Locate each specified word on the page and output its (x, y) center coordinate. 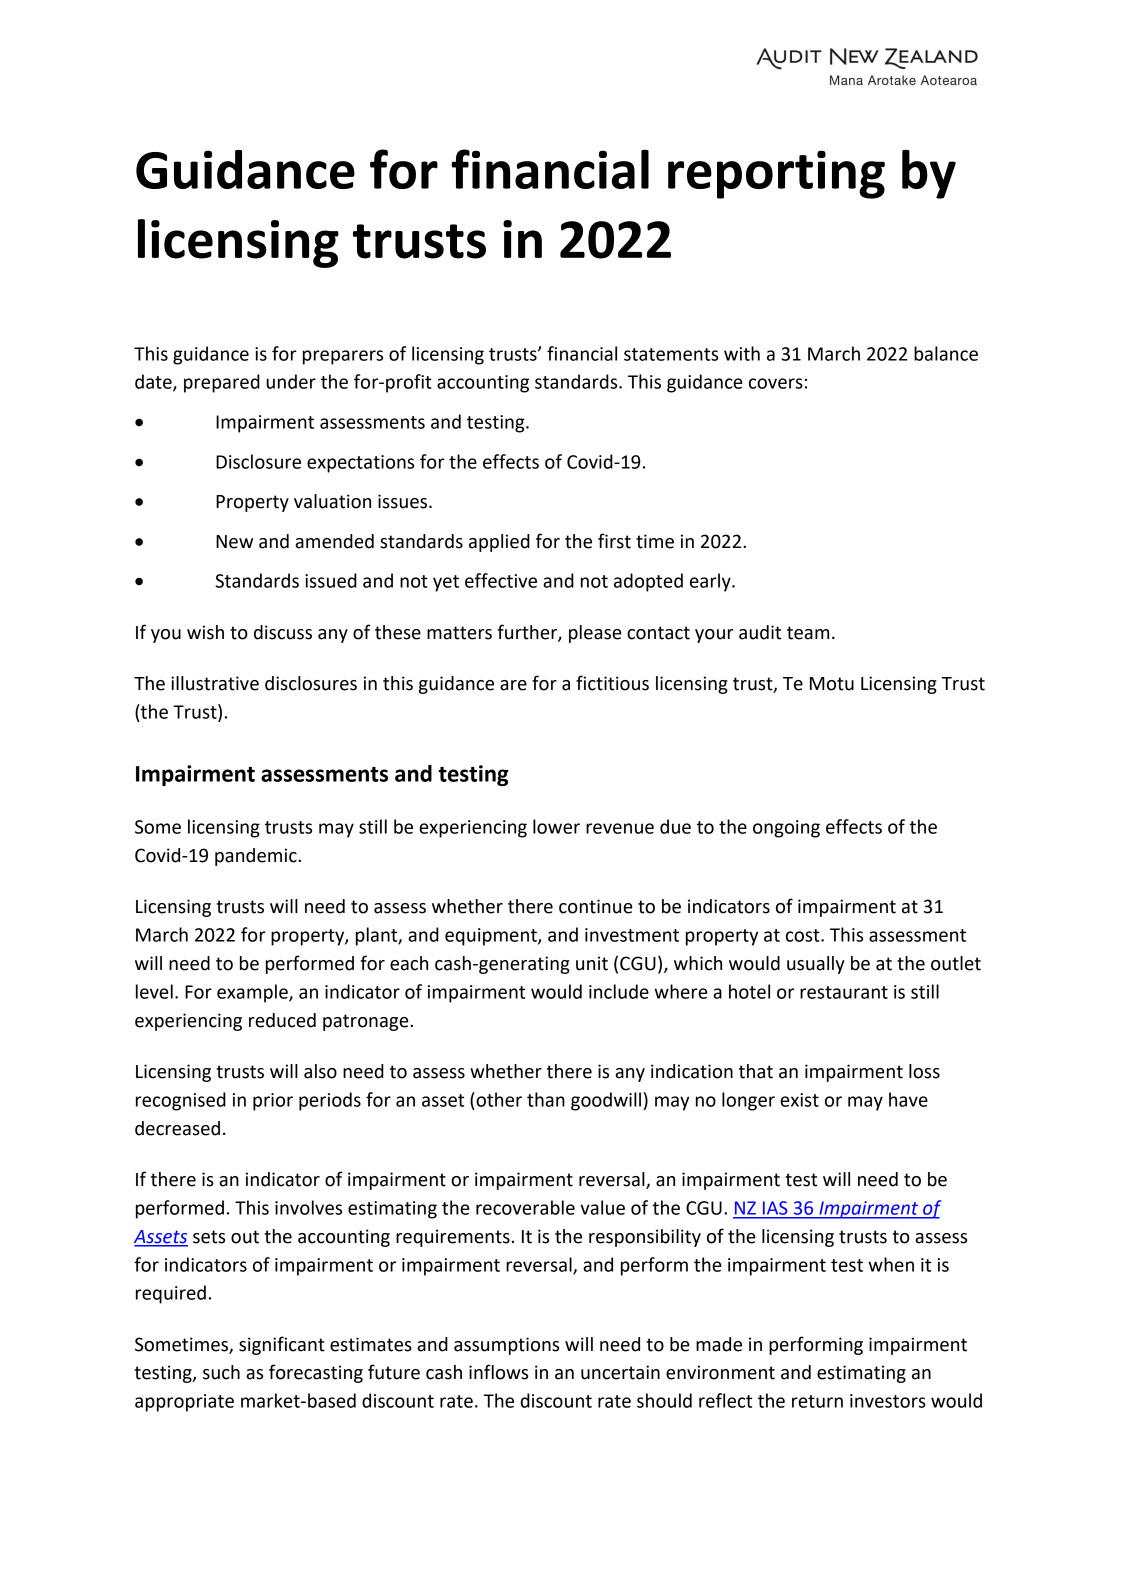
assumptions (506, 1346)
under (291, 381)
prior (273, 1102)
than (546, 1099)
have (908, 1099)
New (234, 542)
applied (499, 543)
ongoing (786, 829)
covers (776, 383)
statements (671, 354)
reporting (776, 174)
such (221, 1372)
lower (556, 826)
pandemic (257, 857)
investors (888, 1401)
